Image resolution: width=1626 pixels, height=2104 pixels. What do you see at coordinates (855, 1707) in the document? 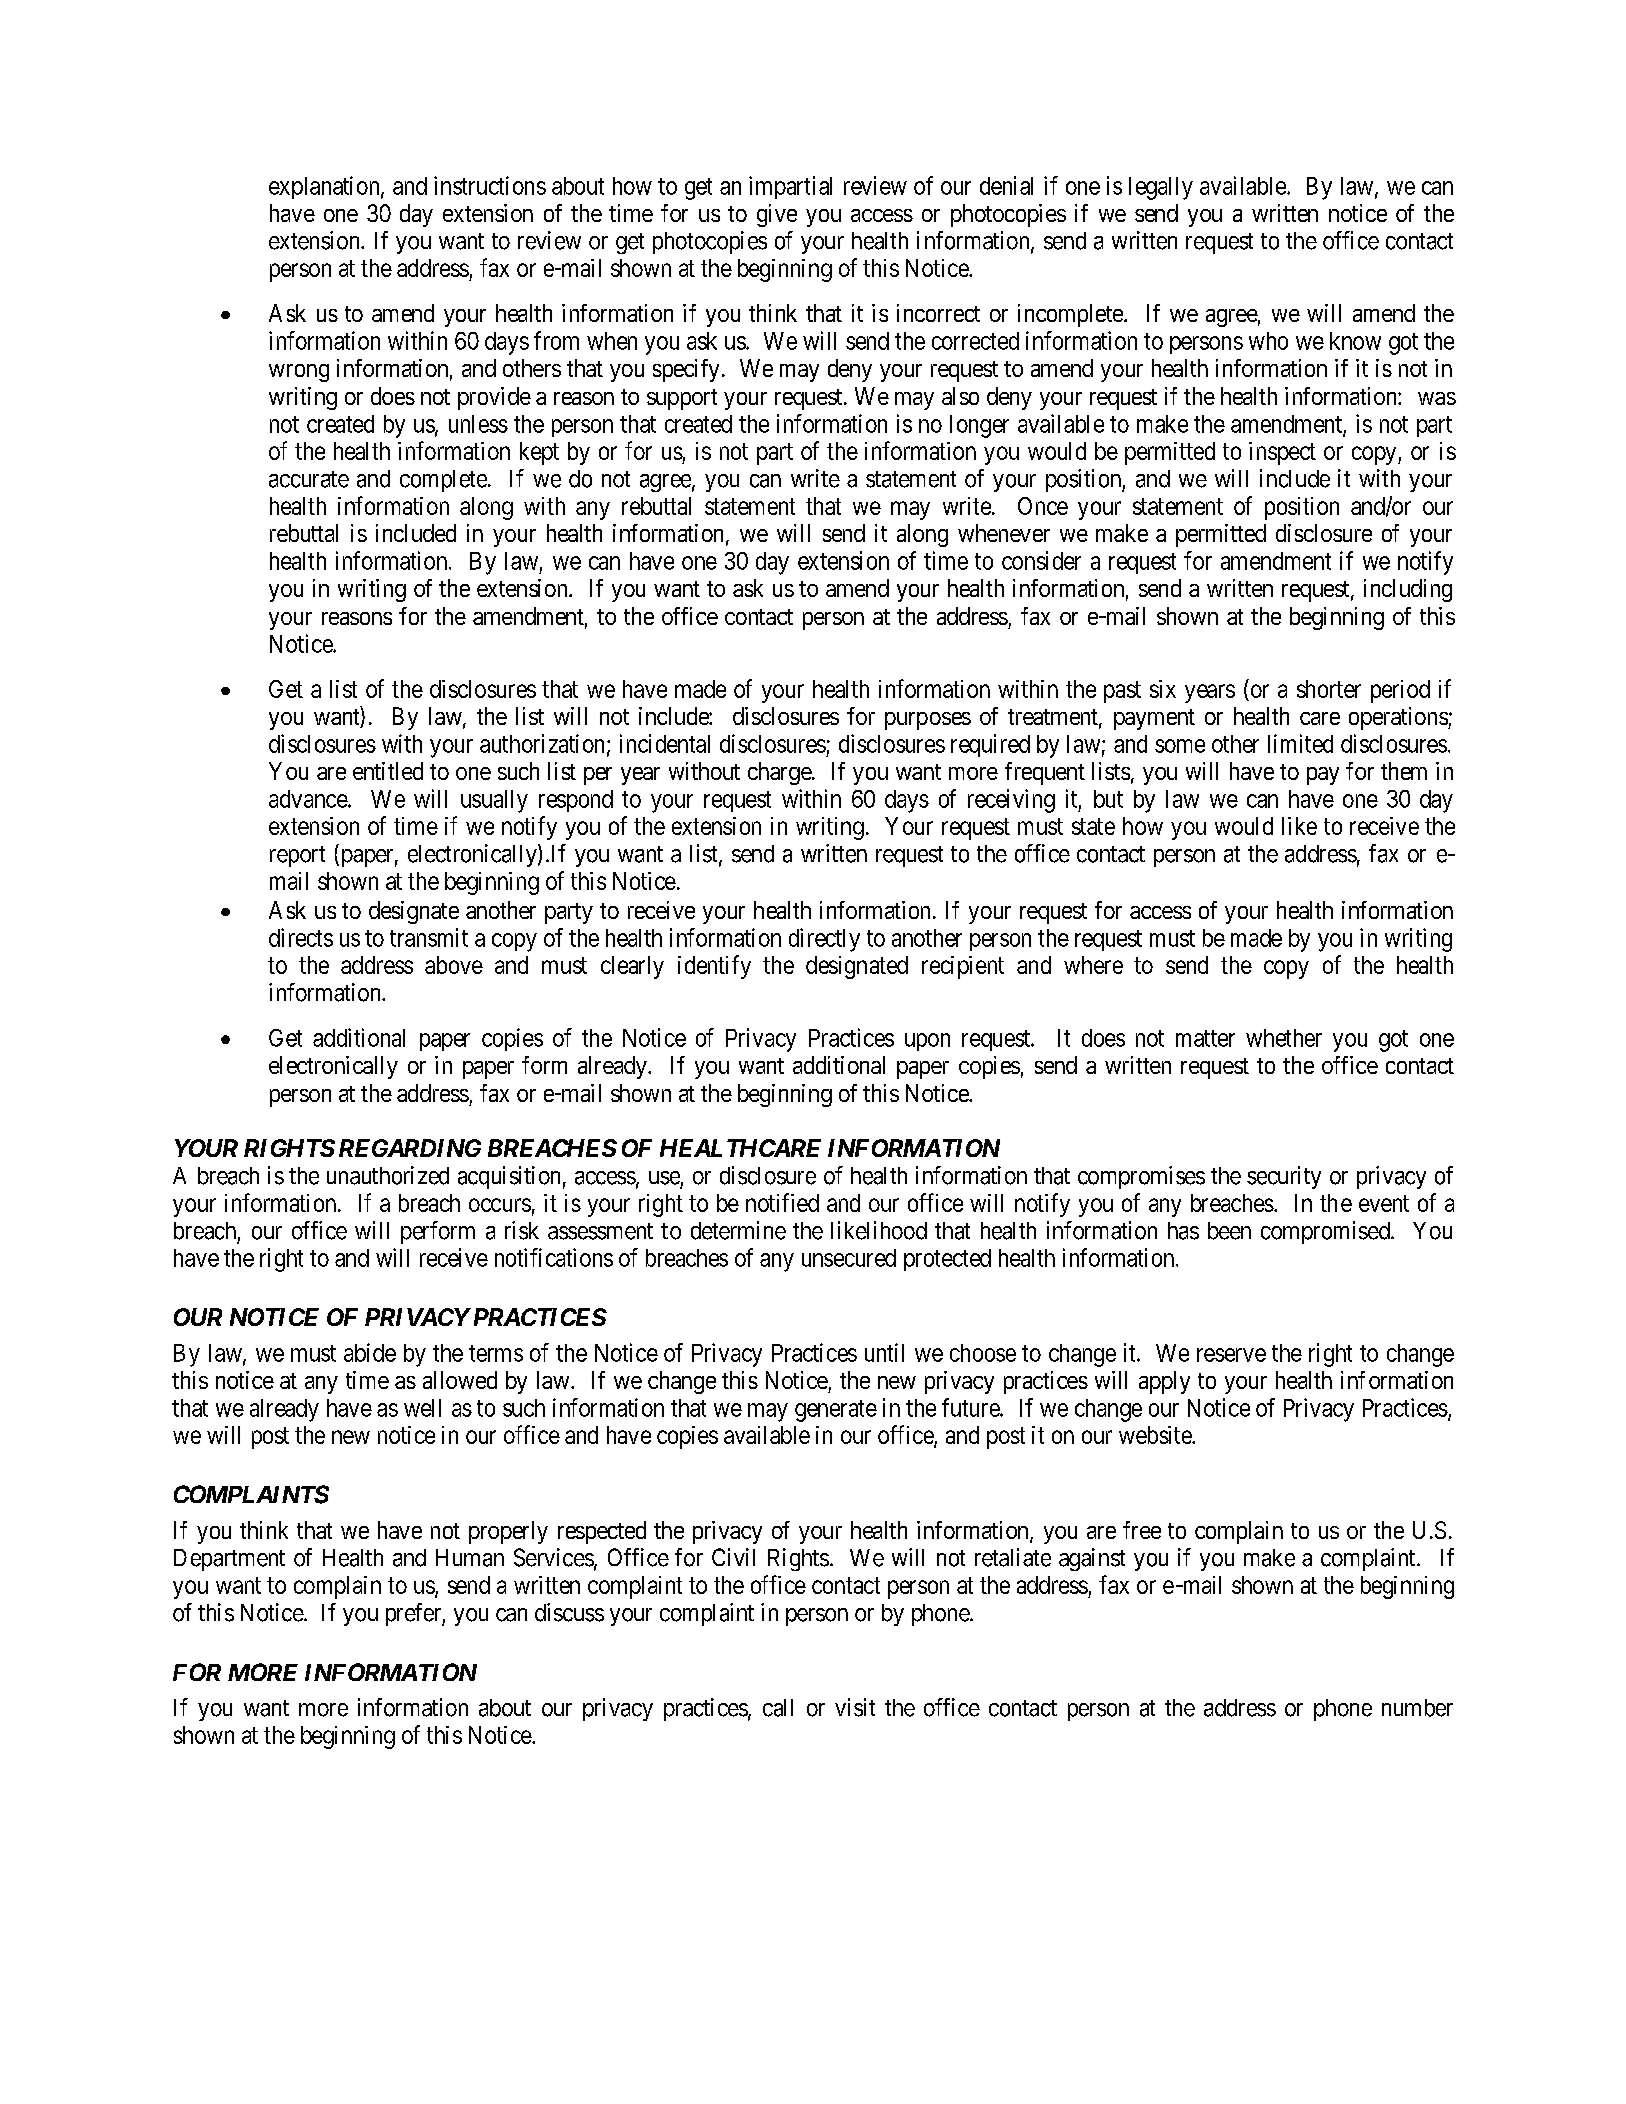
I see `visit` at bounding box center [855, 1707].
